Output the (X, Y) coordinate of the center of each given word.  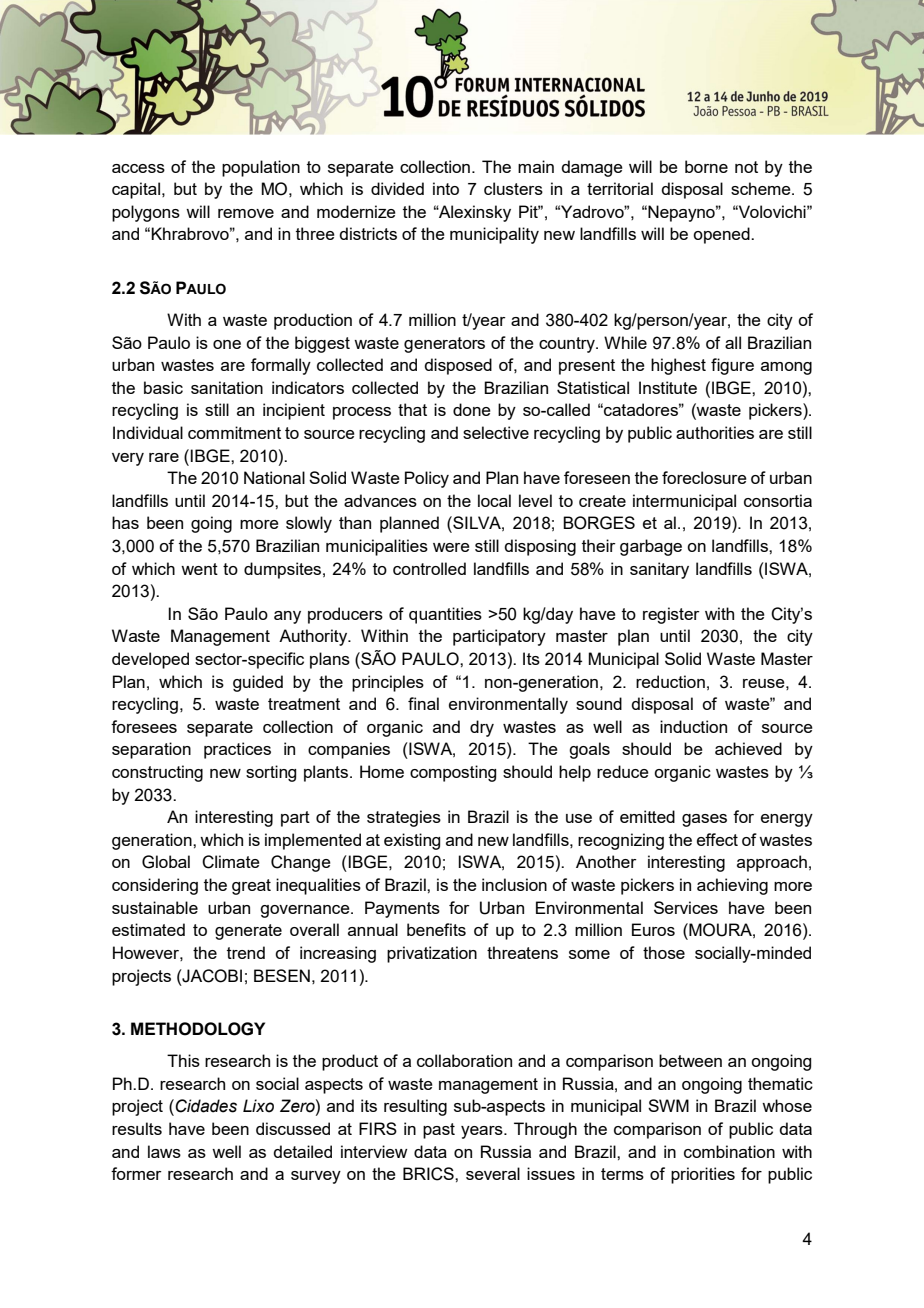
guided (258, 683)
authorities (715, 432)
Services (686, 907)
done (472, 409)
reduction (670, 681)
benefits (436, 929)
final (423, 703)
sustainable (155, 907)
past (439, 1131)
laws (164, 1151)
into (446, 188)
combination (729, 1151)
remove (246, 213)
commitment (234, 432)
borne (706, 166)
